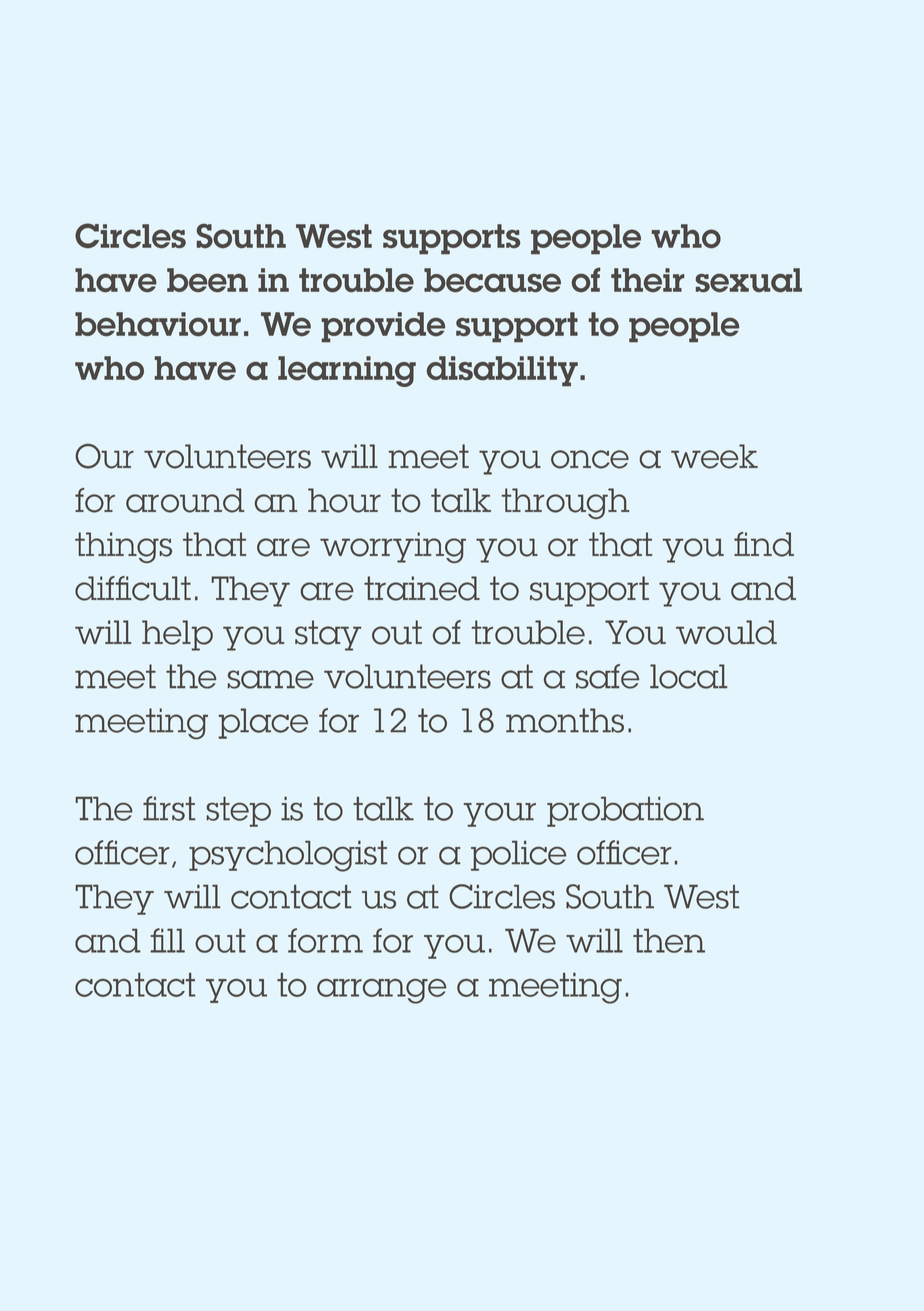  Describe the element at coordinates (207, 280) in the screenshot. I see `been` at that location.
